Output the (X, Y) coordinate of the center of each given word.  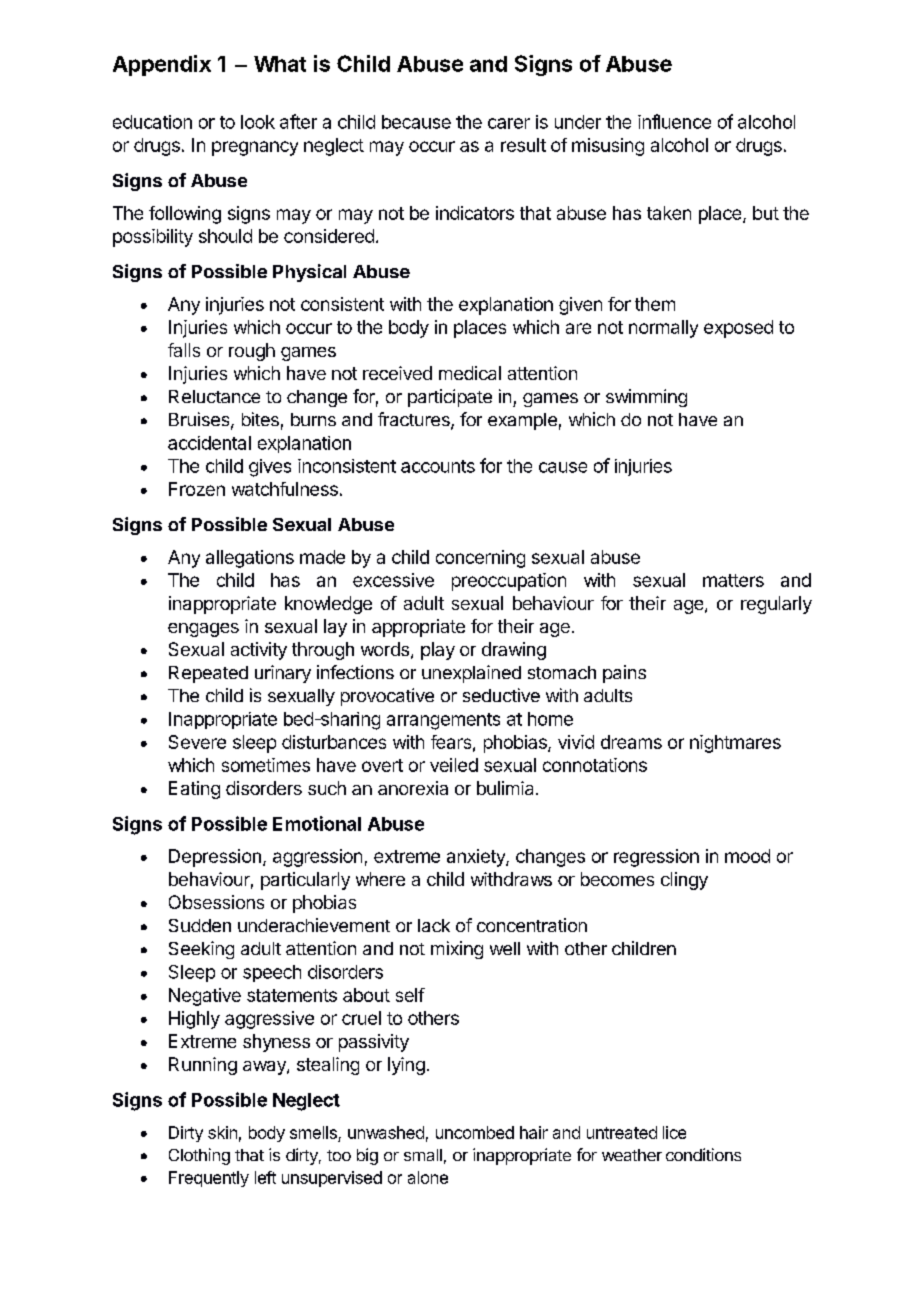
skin (222, 1132)
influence (674, 121)
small (423, 1155)
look (258, 122)
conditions (703, 1154)
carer (509, 123)
